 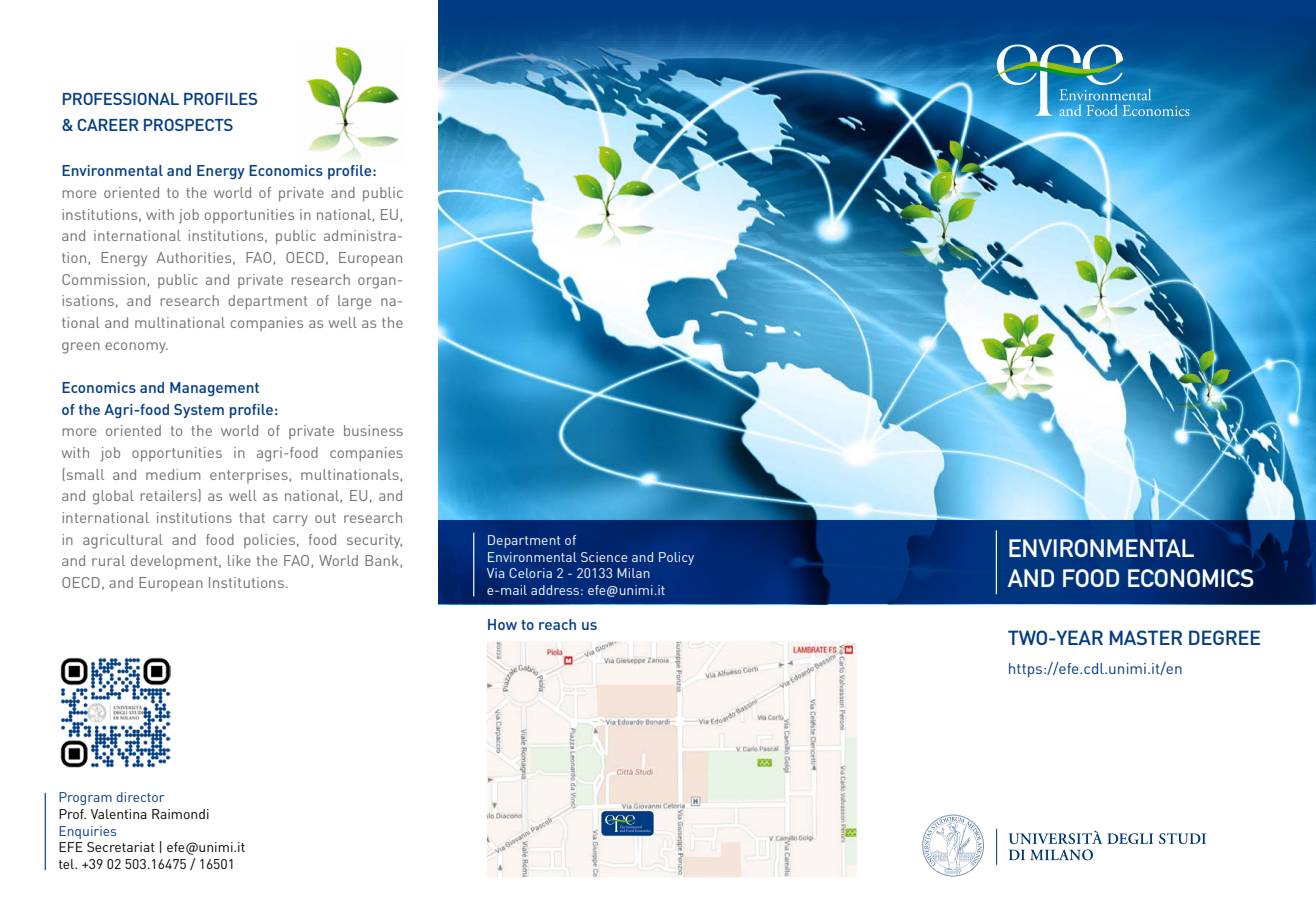 I want to click on Policy, so click(x=676, y=558).
